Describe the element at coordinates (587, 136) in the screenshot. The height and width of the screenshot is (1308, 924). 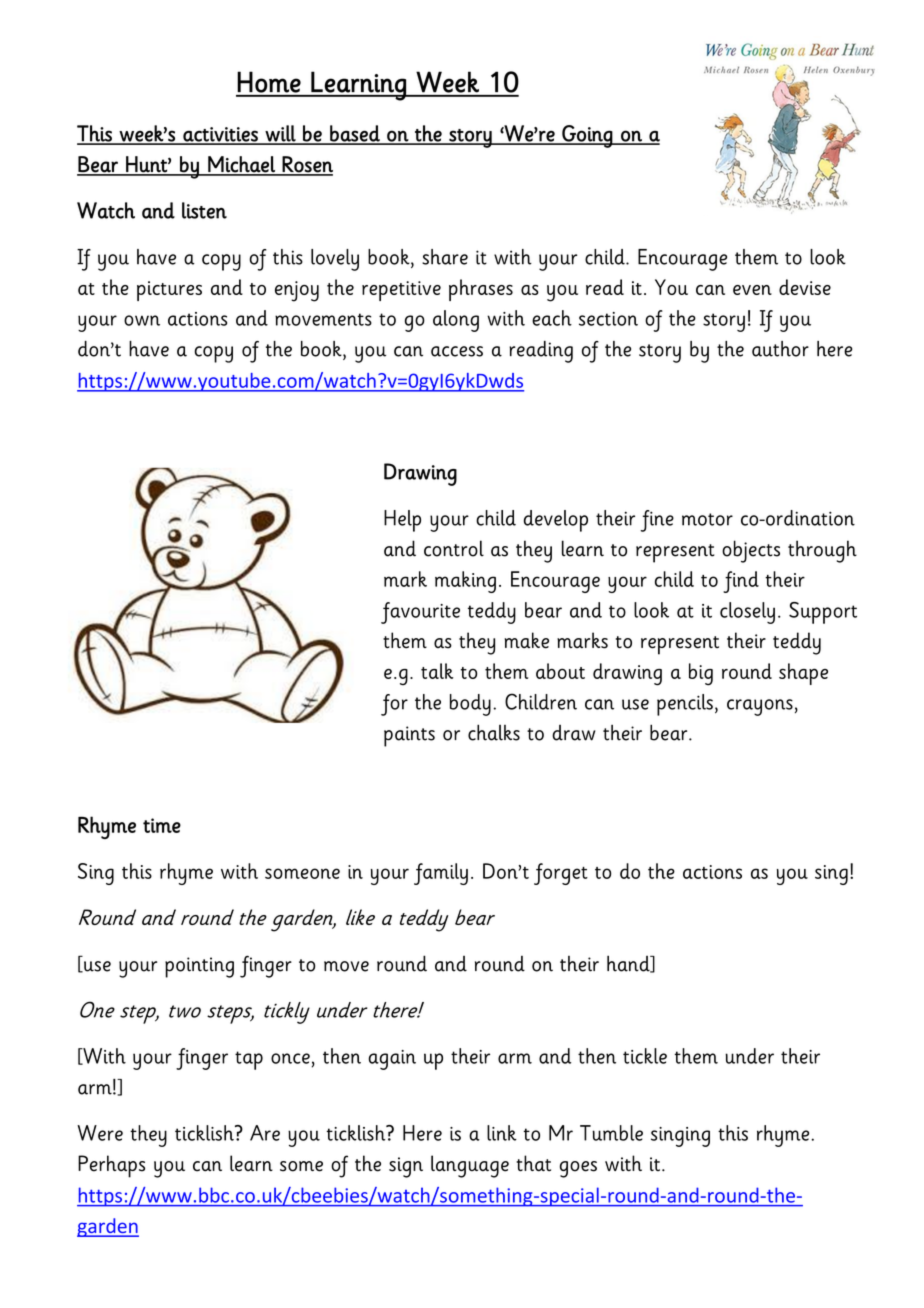
I see `Going` at that location.
